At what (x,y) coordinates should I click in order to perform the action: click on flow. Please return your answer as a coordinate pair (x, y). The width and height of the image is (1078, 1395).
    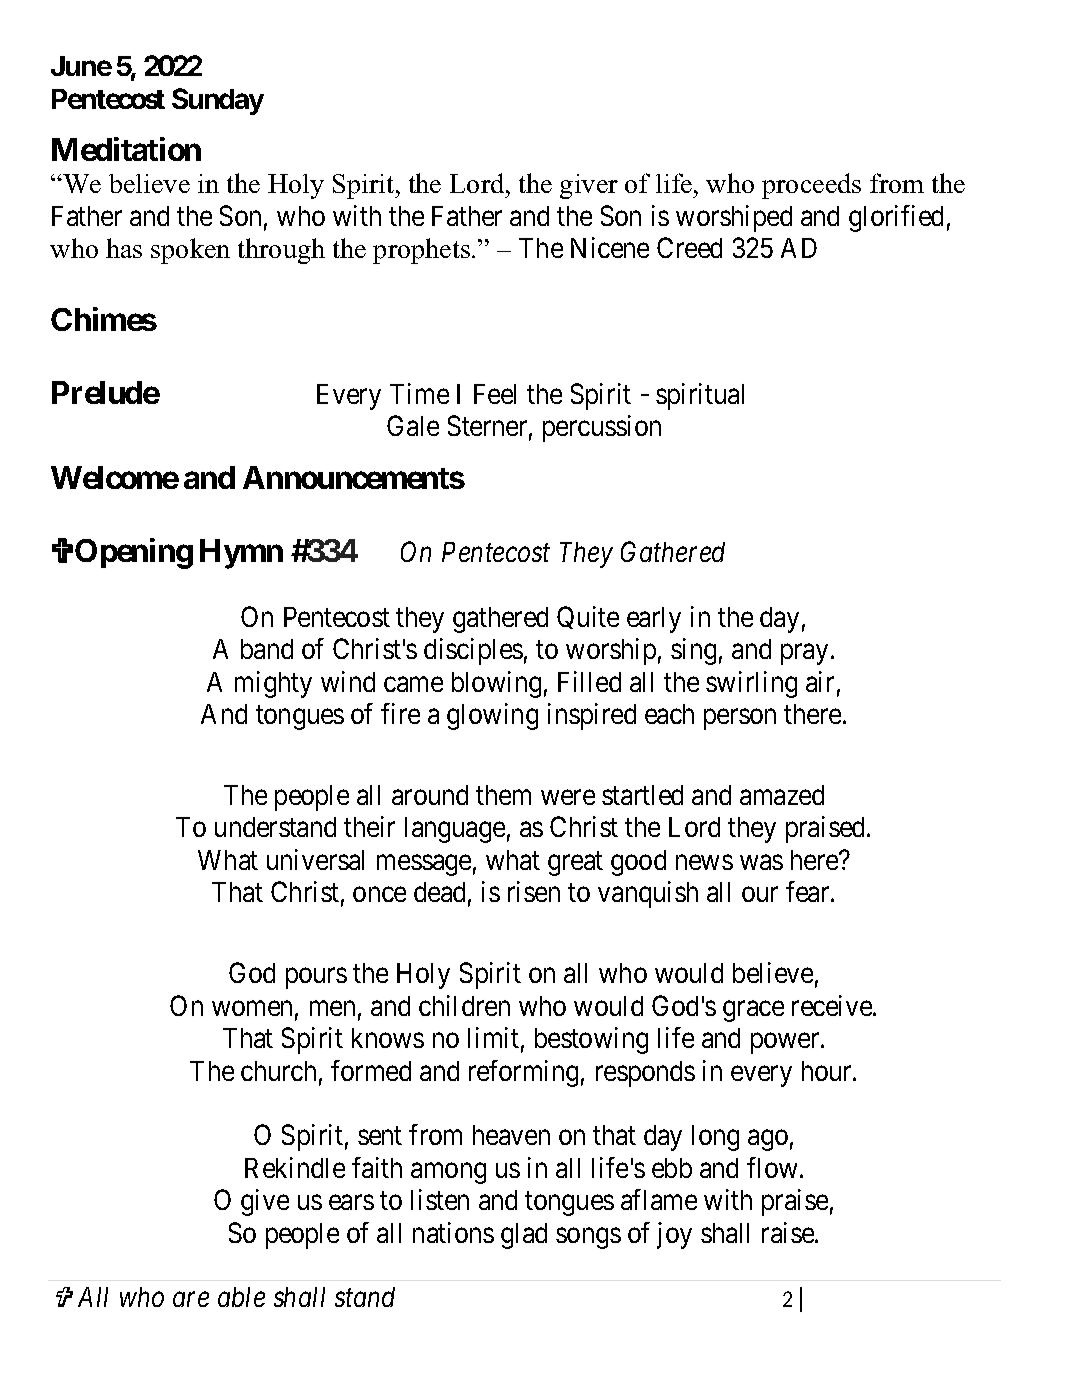
    Looking at the image, I should click on (772, 1167).
